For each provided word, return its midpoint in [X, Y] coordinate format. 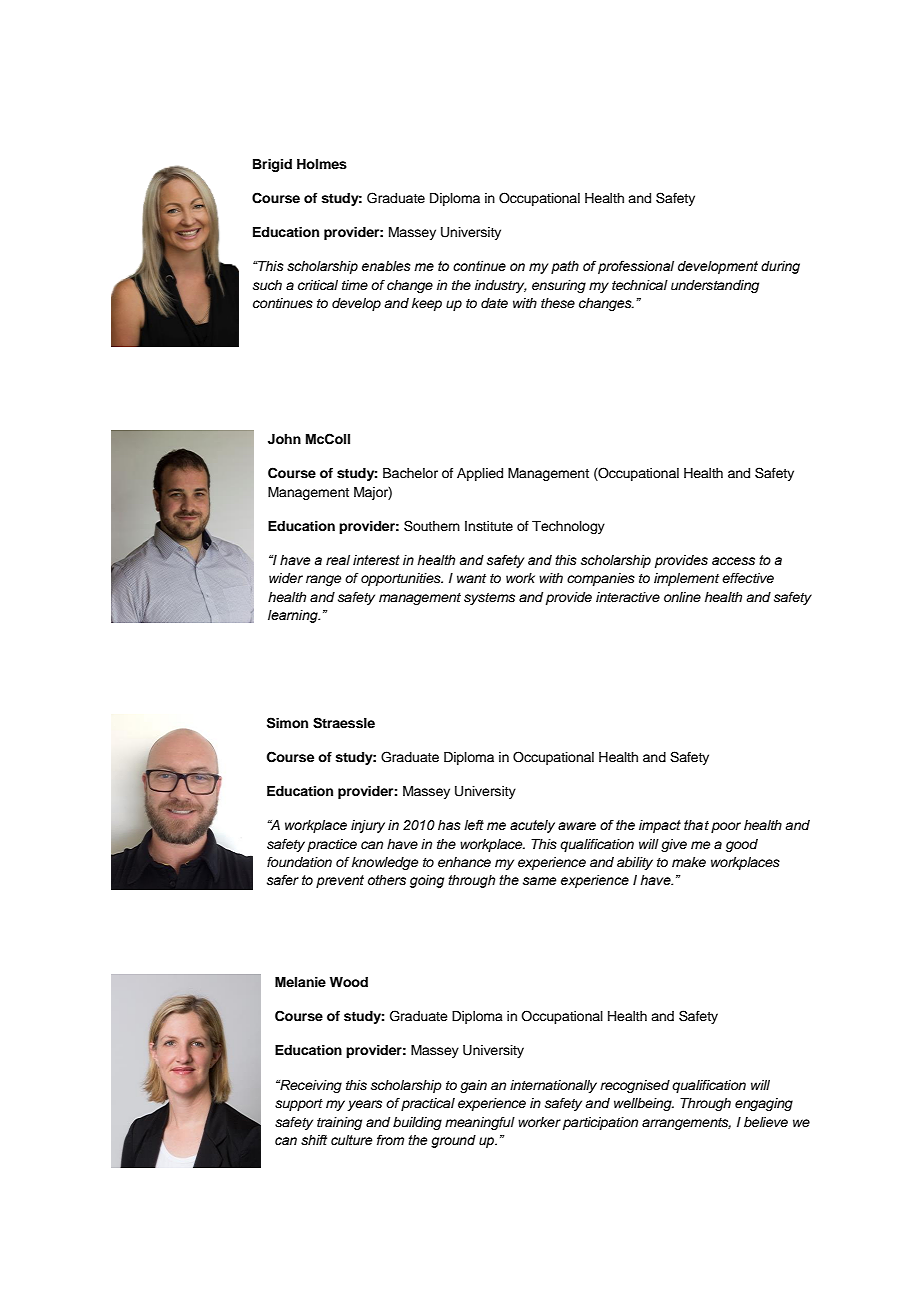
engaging [764, 1104]
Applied [480, 474]
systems [489, 599]
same [540, 881]
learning [294, 616]
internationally [553, 1086]
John [284, 439]
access [733, 561]
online [682, 597]
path [565, 267]
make [689, 862]
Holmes [322, 164]
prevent [340, 881]
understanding [715, 286]
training [339, 1123]
